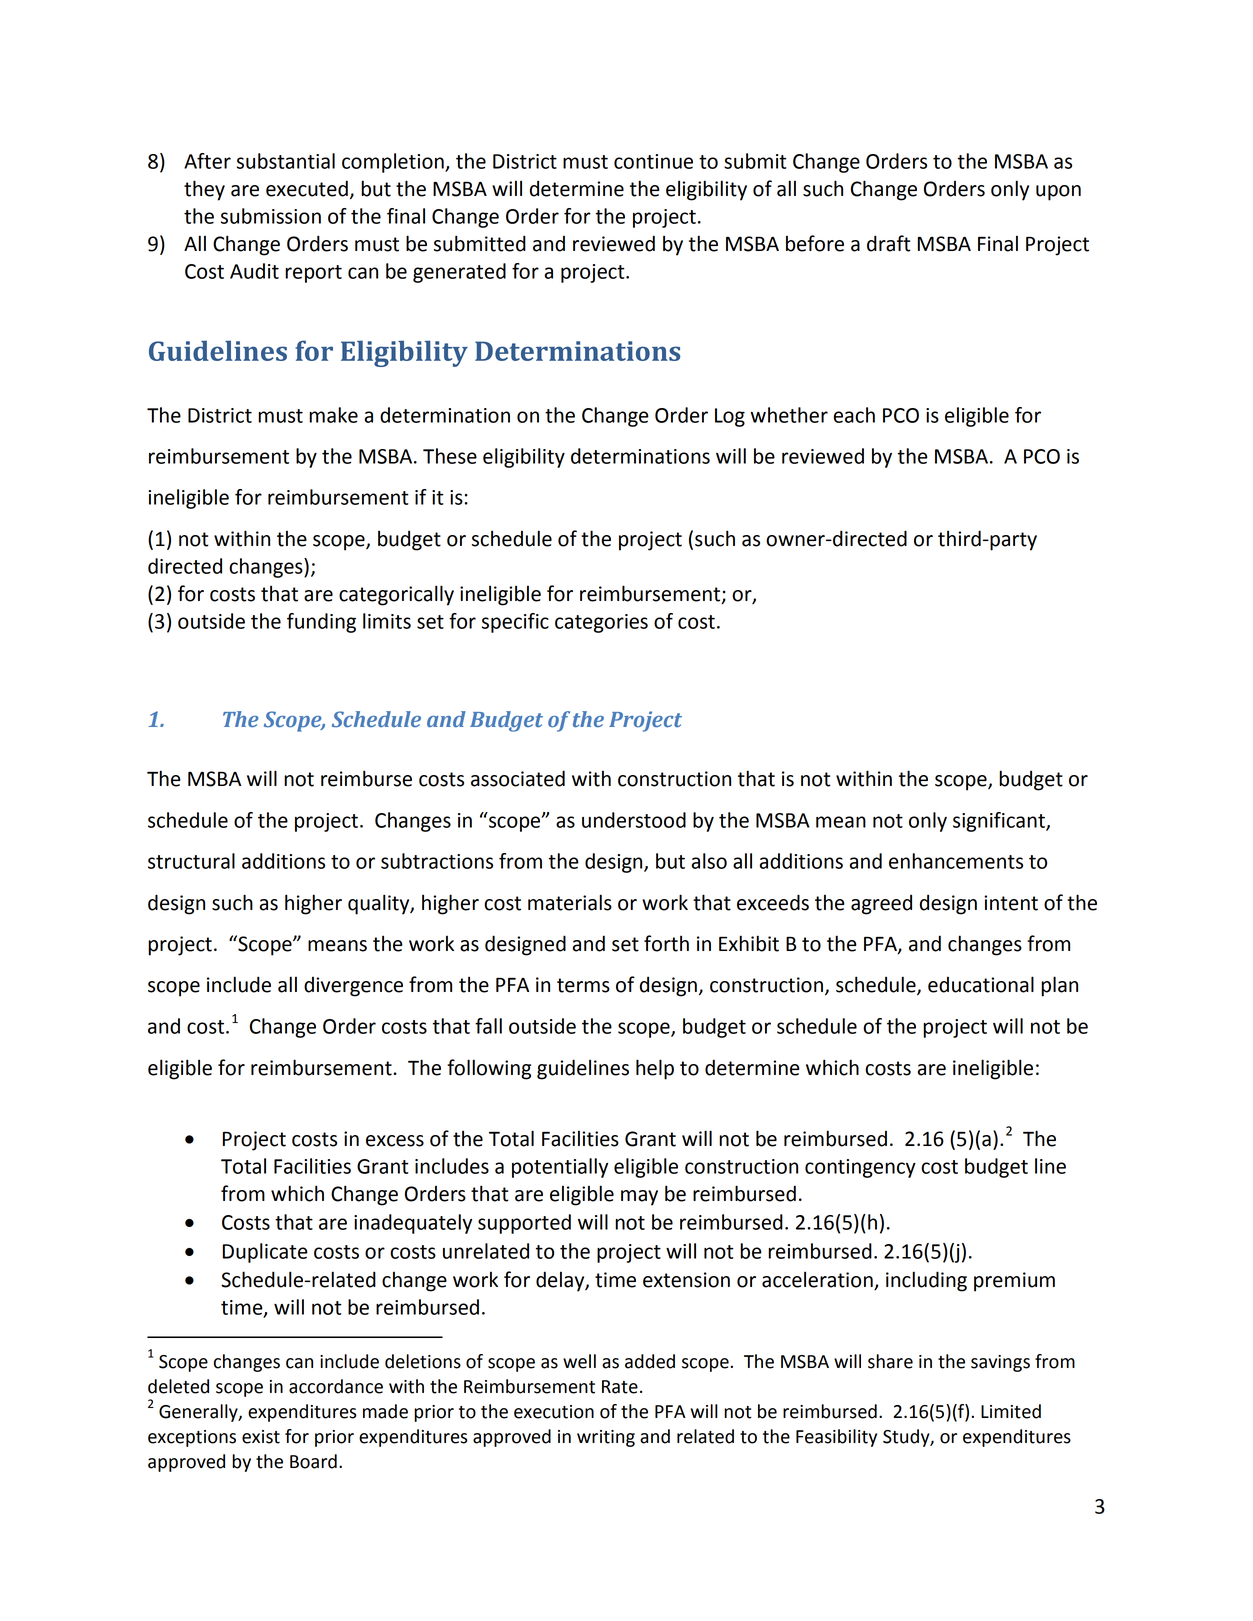 The height and width of the screenshot is (1621, 1253). What do you see at coordinates (854, 415) in the screenshot?
I see `each` at bounding box center [854, 415].
